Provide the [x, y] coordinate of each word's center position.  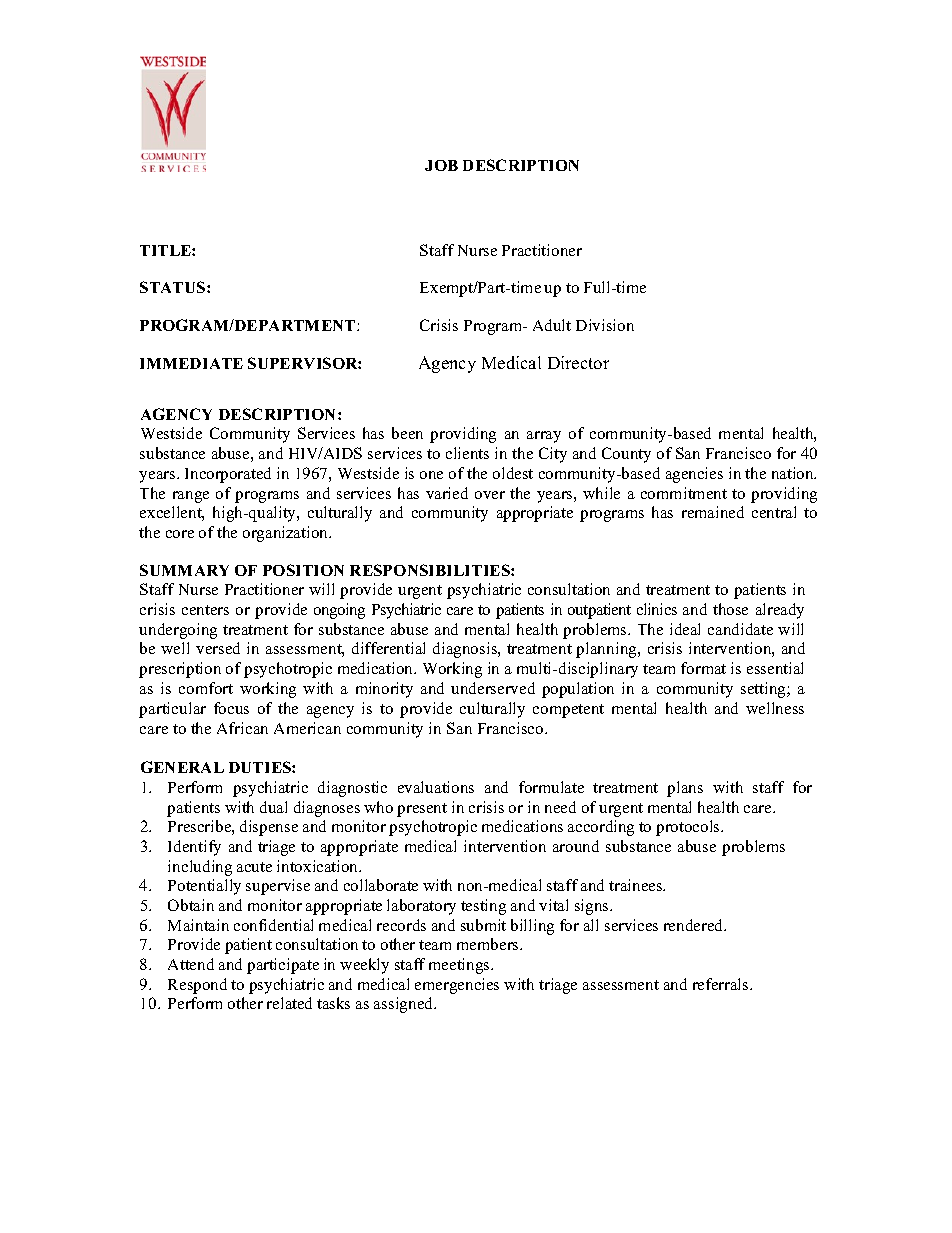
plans [685, 789]
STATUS [174, 287]
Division [605, 325]
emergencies [457, 986]
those [730, 609]
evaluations [436, 787]
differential [388, 648]
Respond [197, 986]
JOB [441, 165]
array [544, 437]
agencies [694, 475]
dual [273, 807]
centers [205, 610]
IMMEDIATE [191, 363]
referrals [722, 984]
